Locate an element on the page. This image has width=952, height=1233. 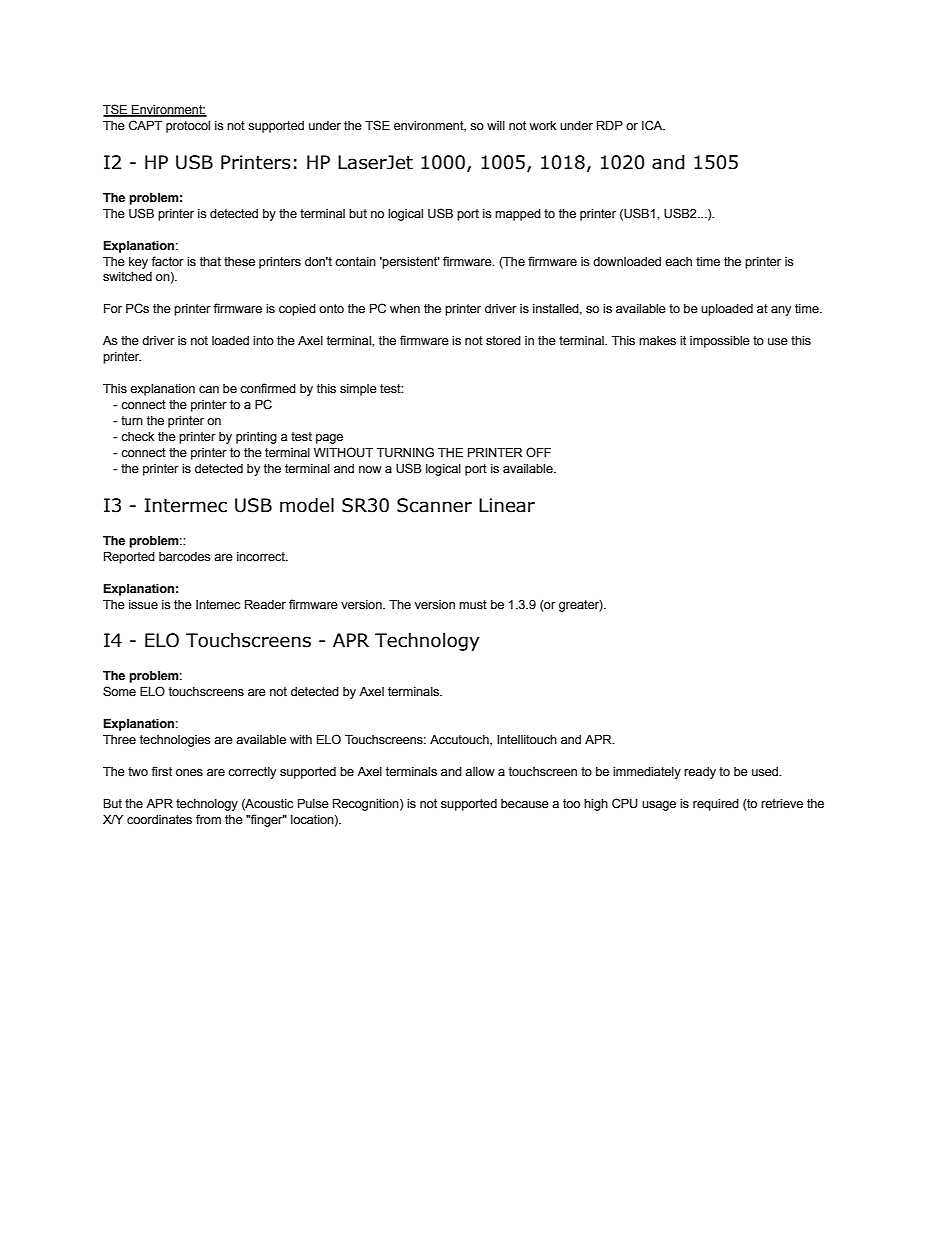
barcodes is located at coordinates (185, 557).
